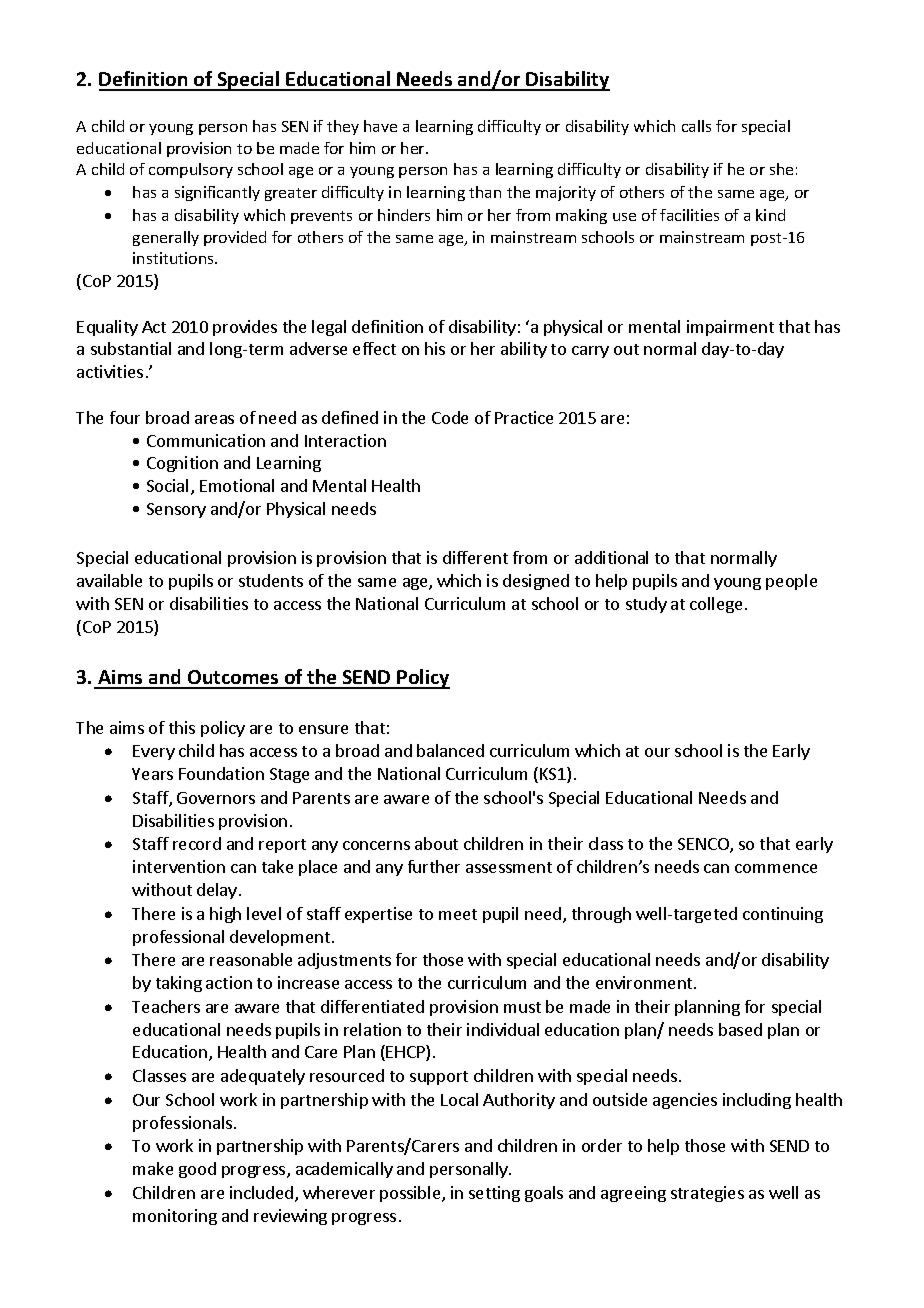 This screenshot has width=924, height=1308. Describe the element at coordinates (716, 605) in the screenshot. I see `college` at that location.
